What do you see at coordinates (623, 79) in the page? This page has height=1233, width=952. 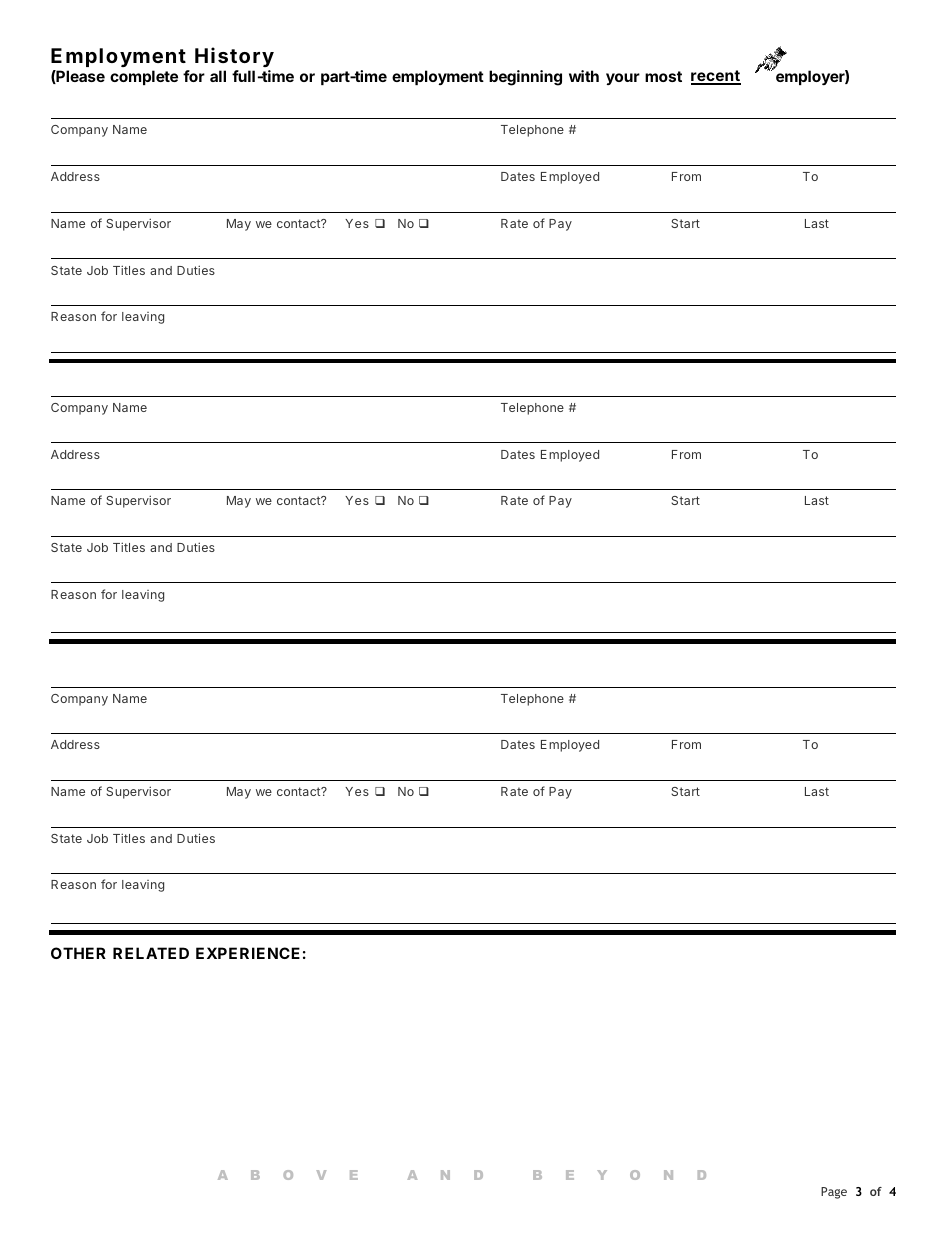 I see `your` at bounding box center [623, 79].
